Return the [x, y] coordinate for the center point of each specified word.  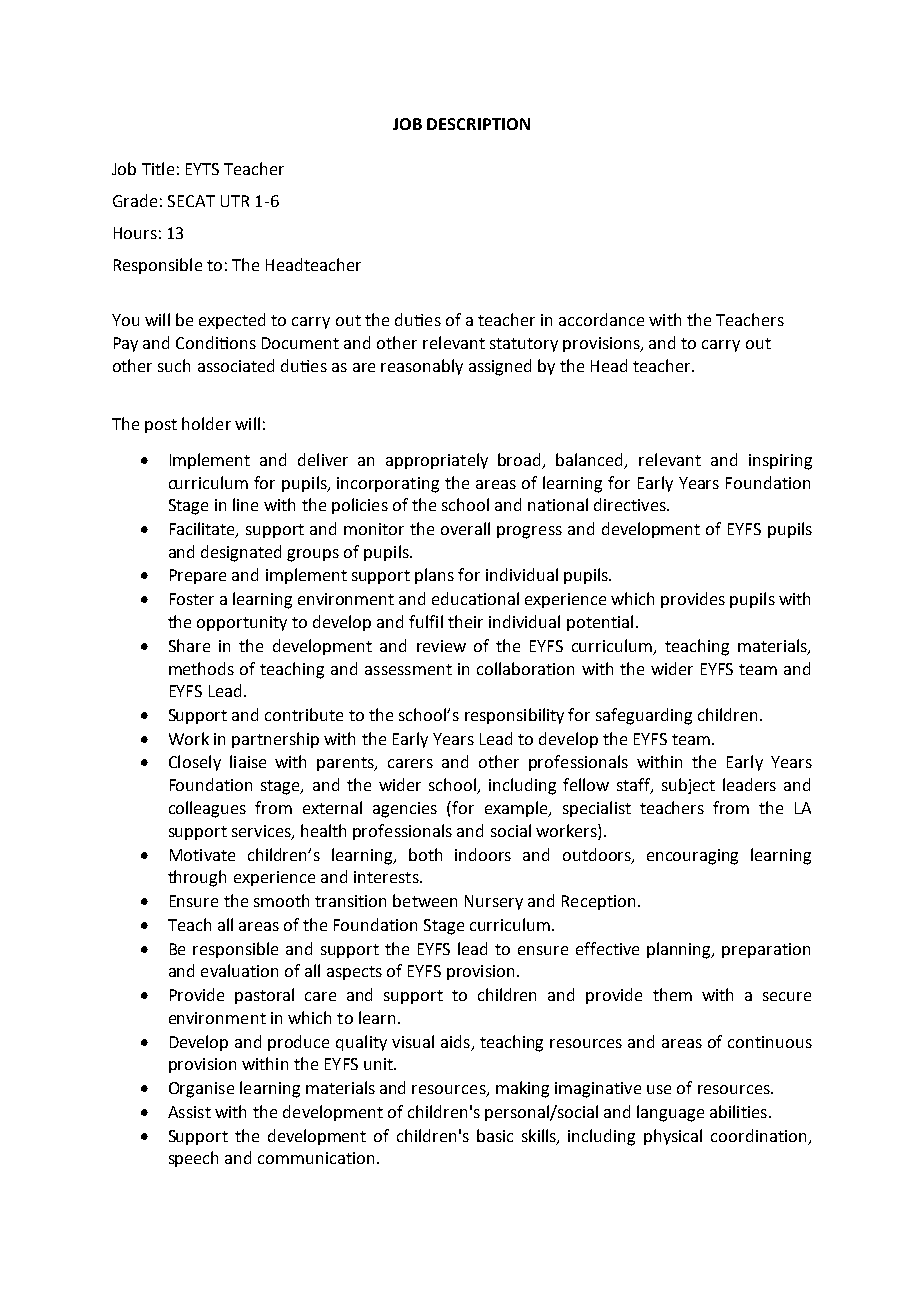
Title [158, 168]
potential [600, 623]
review [441, 646]
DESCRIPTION [478, 124]
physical [673, 1137]
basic [495, 1135]
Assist [189, 1112]
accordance [601, 319]
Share [189, 645]
